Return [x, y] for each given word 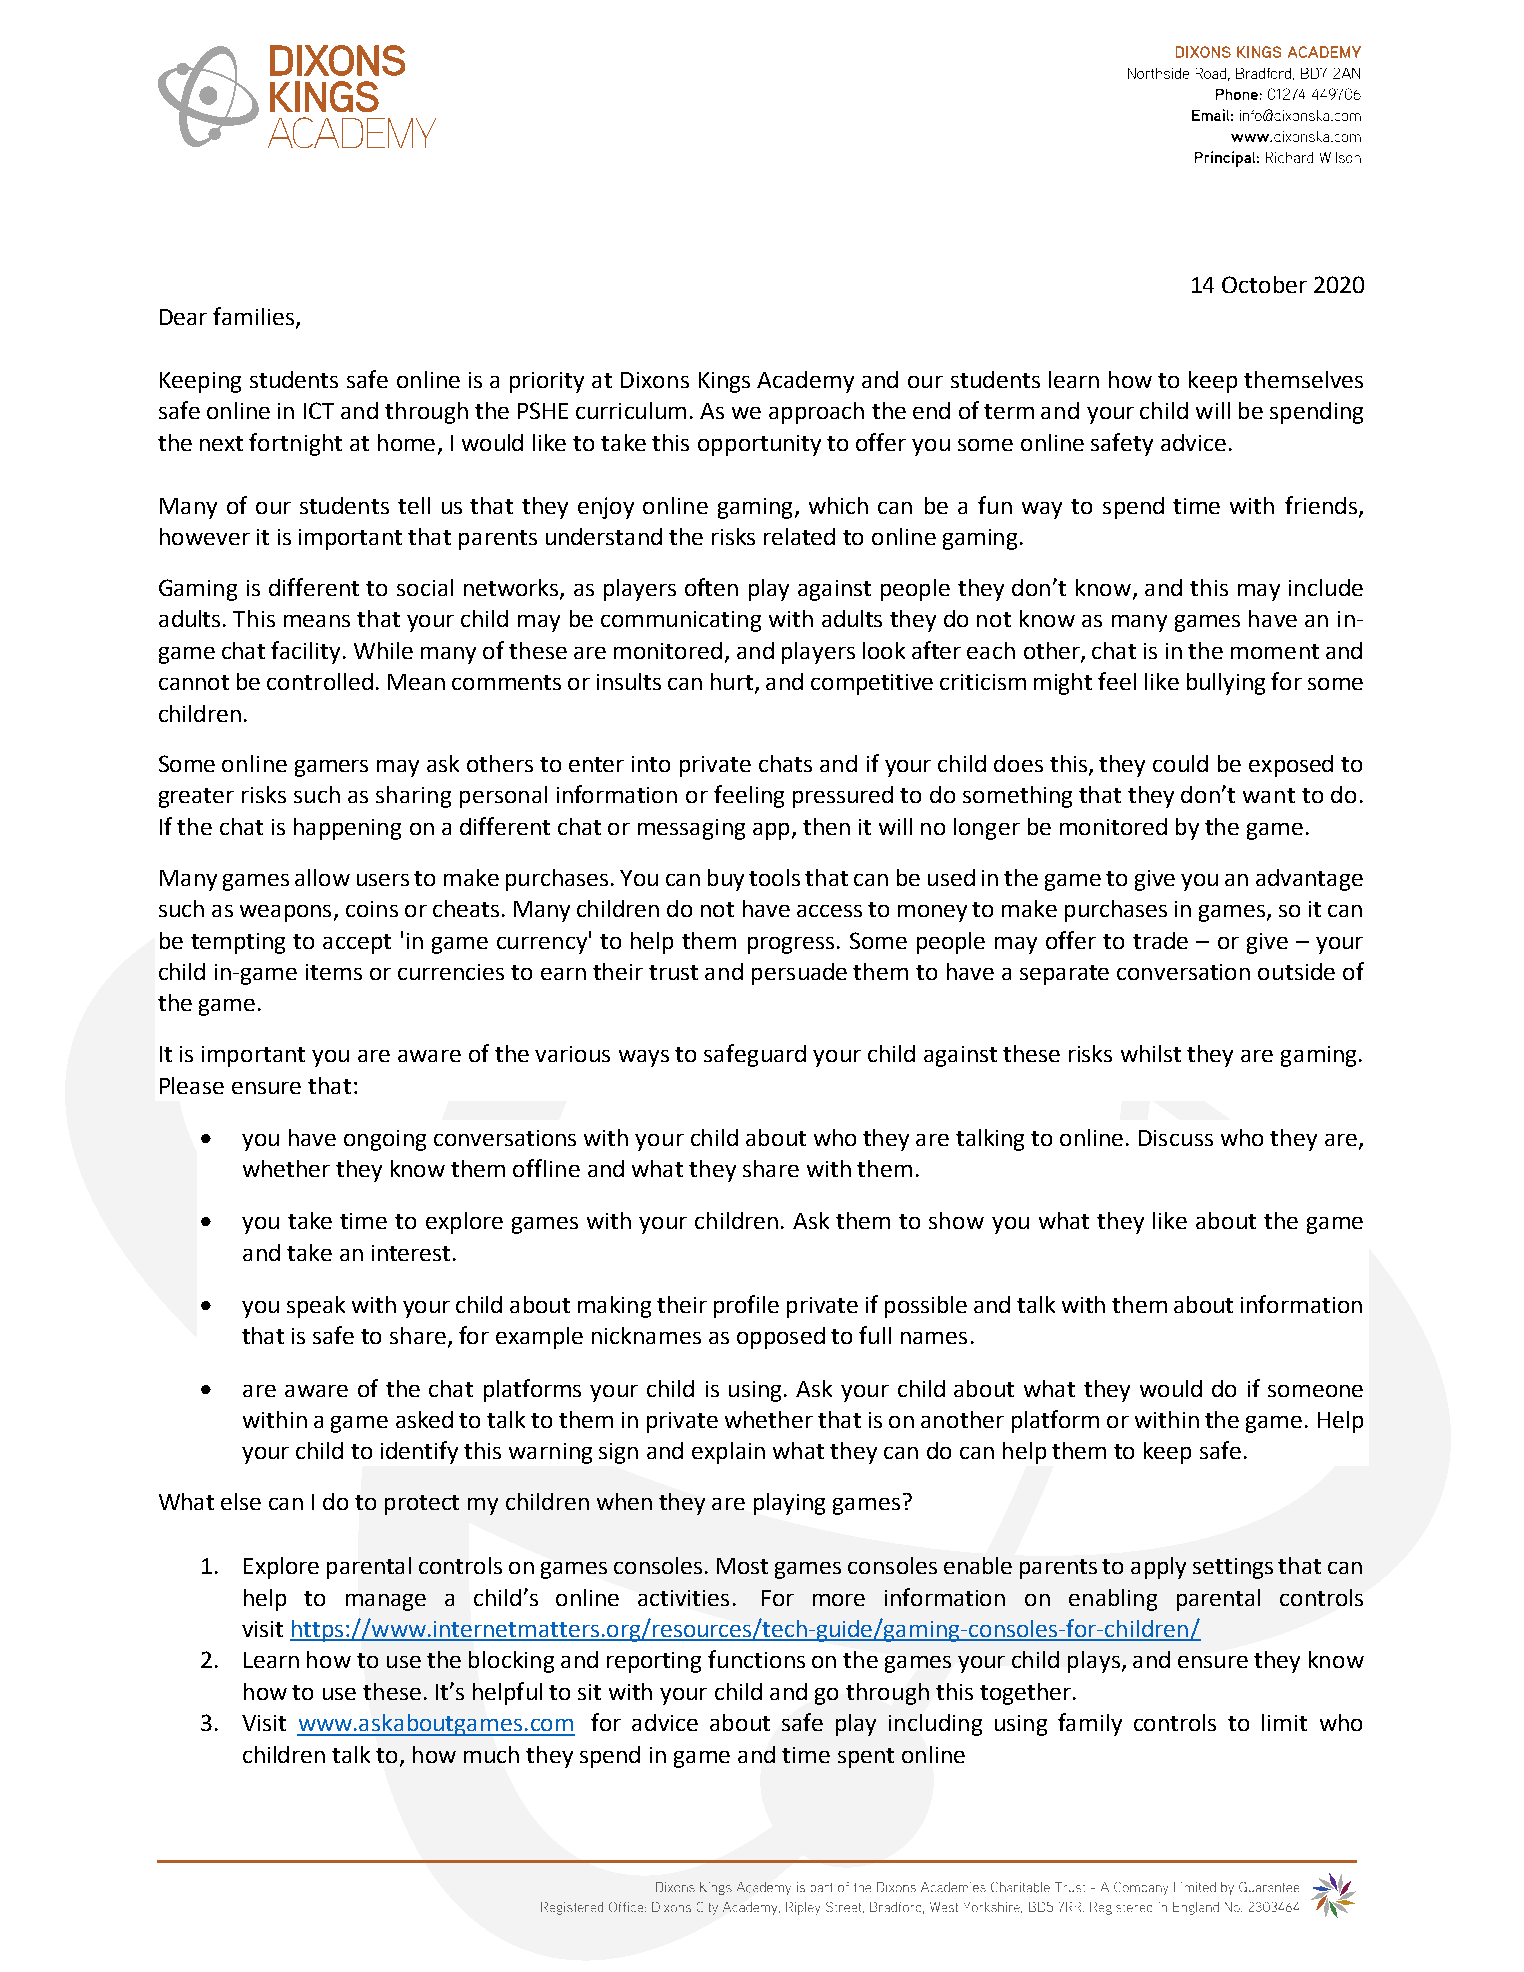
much [491, 1754]
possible [926, 1307]
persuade [799, 974]
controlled [320, 681]
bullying [1226, 684]
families [253, 316]
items [334, 972]
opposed [781, 1338]
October [1264, 284]
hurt [733, 683]
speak [316, 1307]
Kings [724, 382]
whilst [1151, 1053]
